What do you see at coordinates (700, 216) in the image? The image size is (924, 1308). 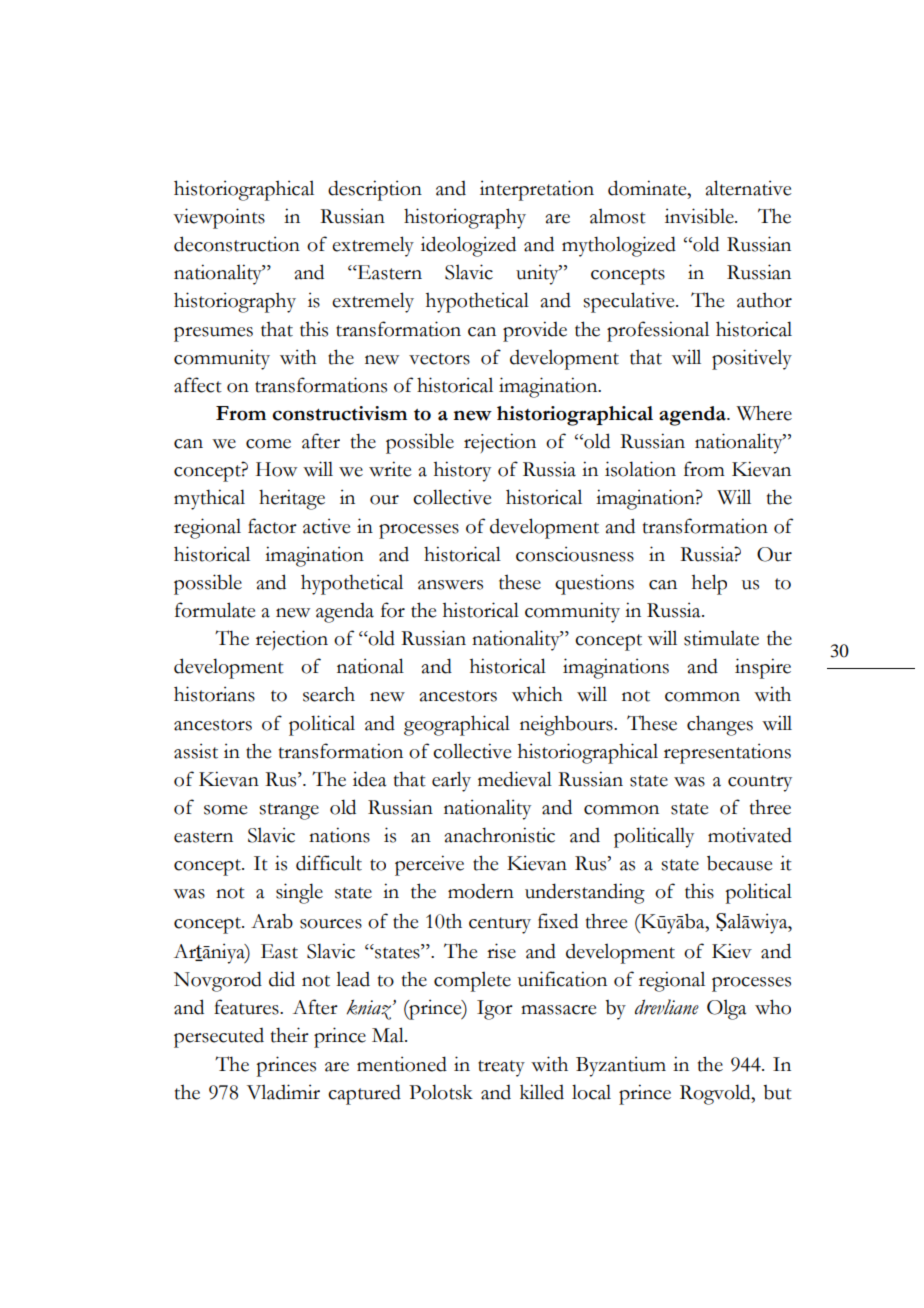 I see `invisible` at bounding box center [700, 216].
